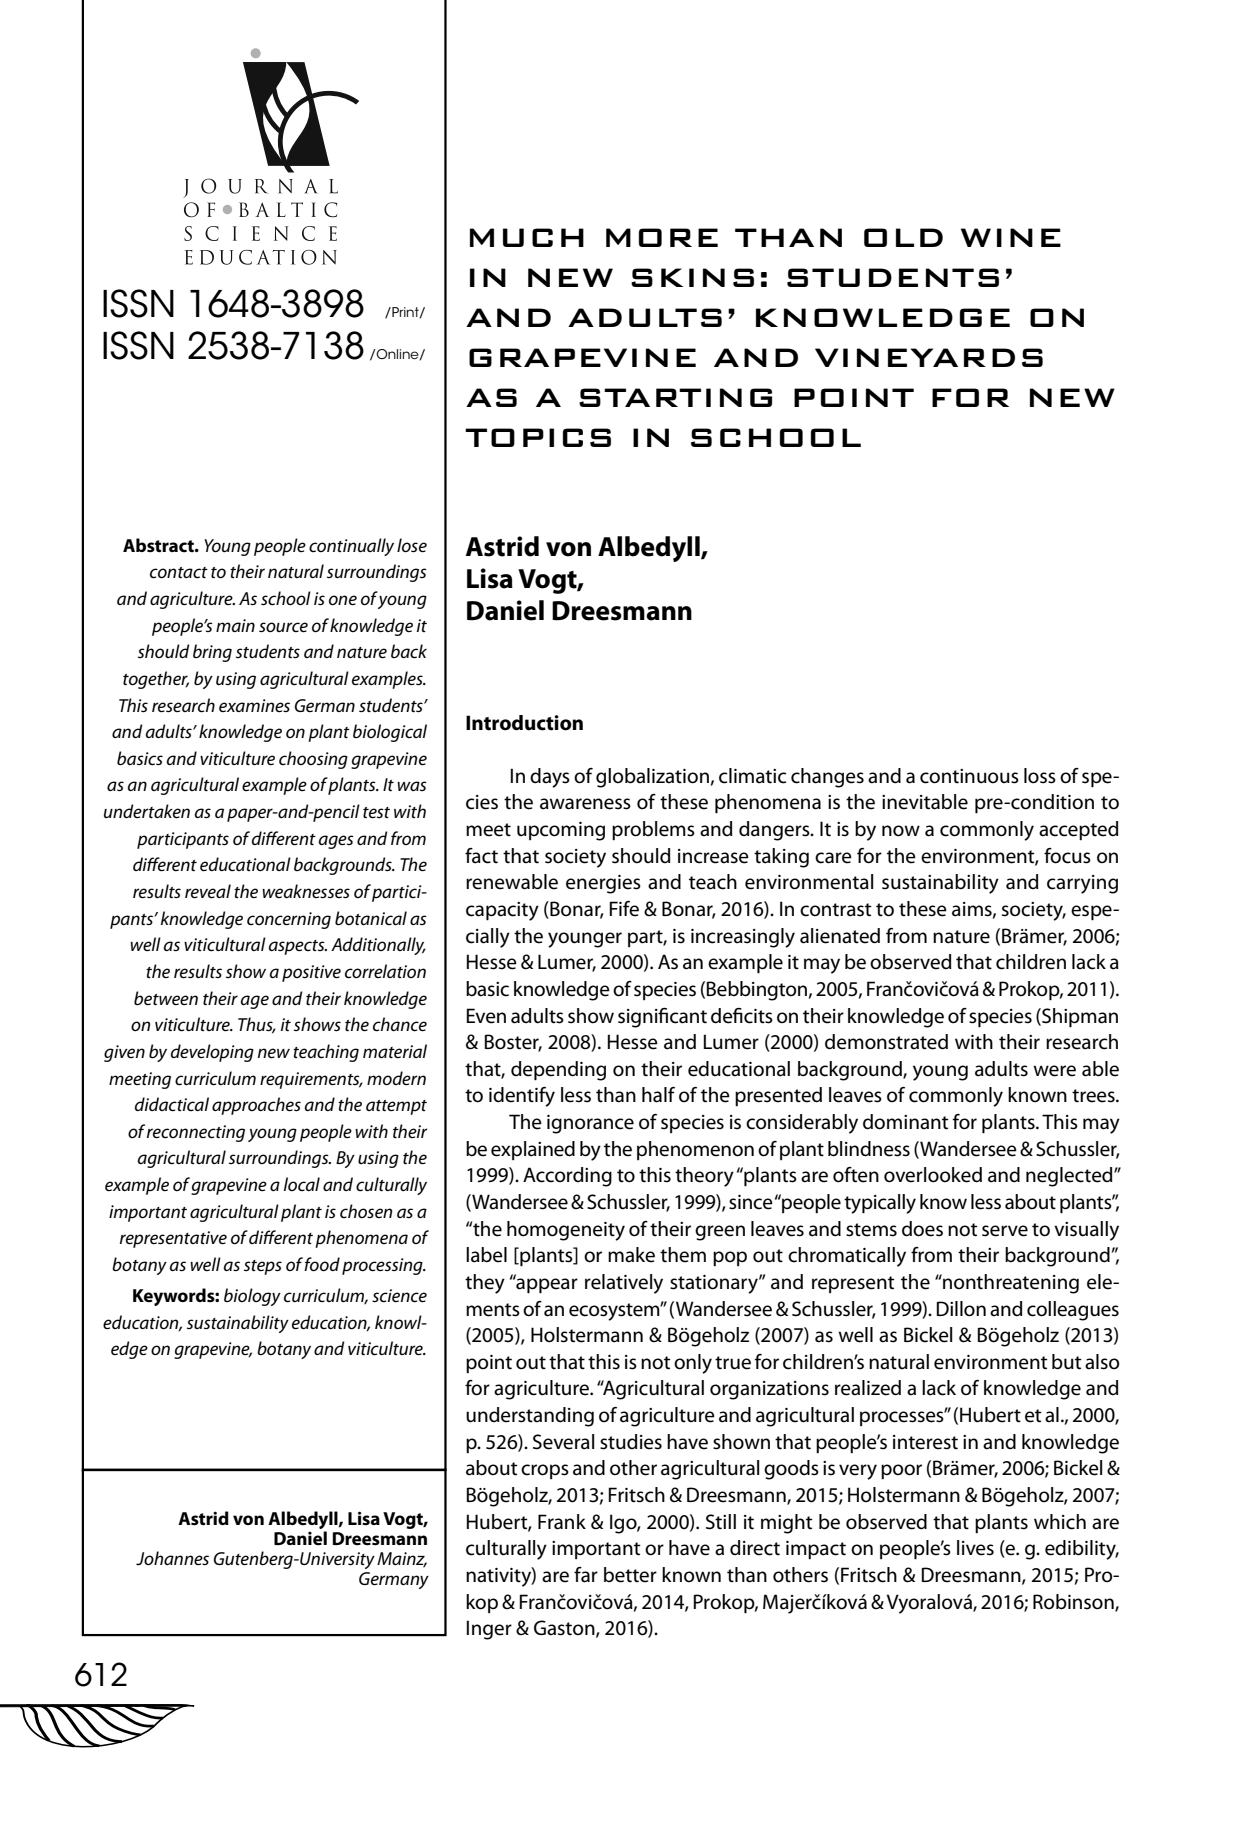 The height and width of the screenshot is (1825, 1258). I want to click on WINE, so click(1011, 237).
